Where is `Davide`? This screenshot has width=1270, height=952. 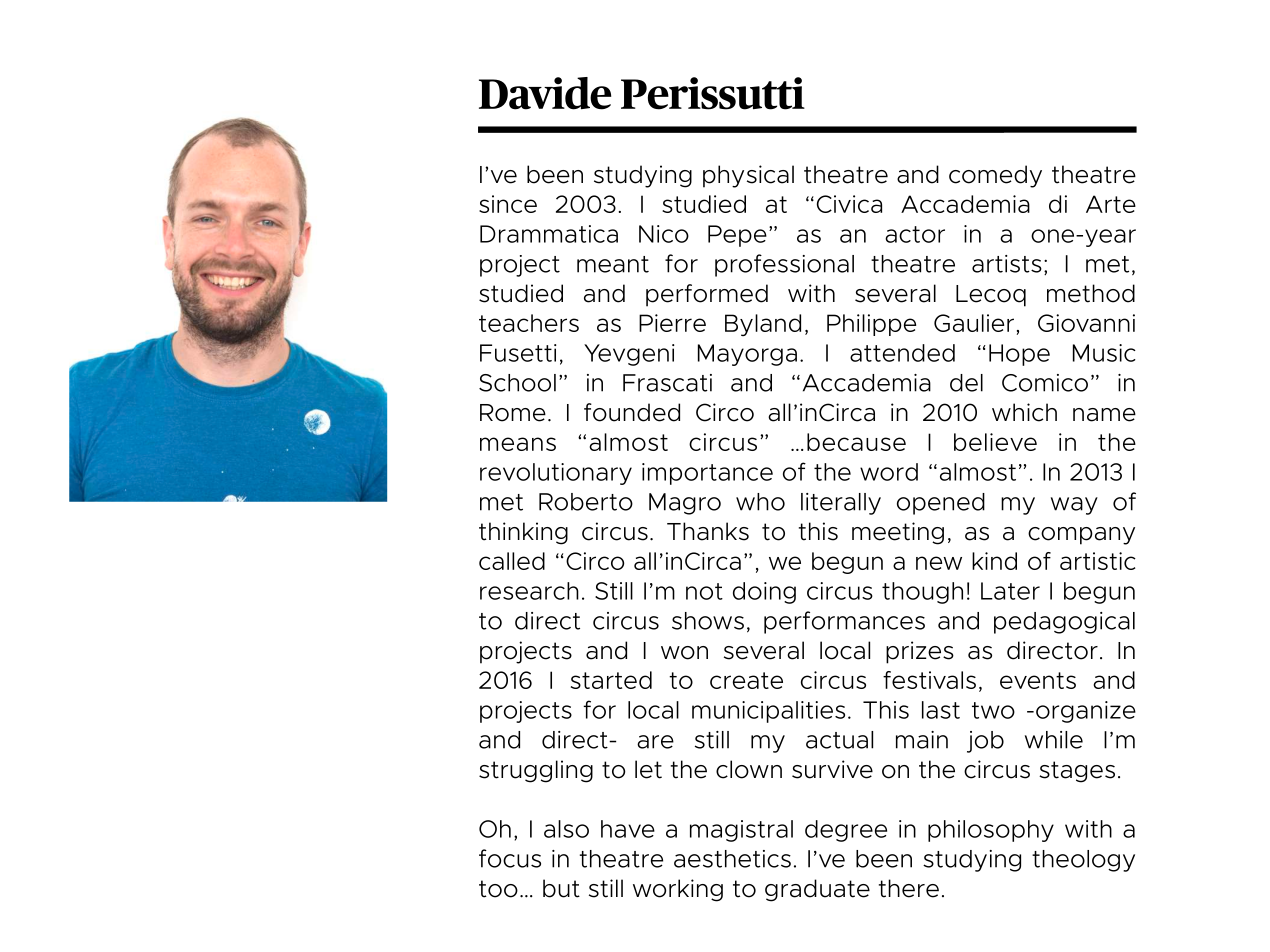
Davide is located at coordinates (545, 93).
